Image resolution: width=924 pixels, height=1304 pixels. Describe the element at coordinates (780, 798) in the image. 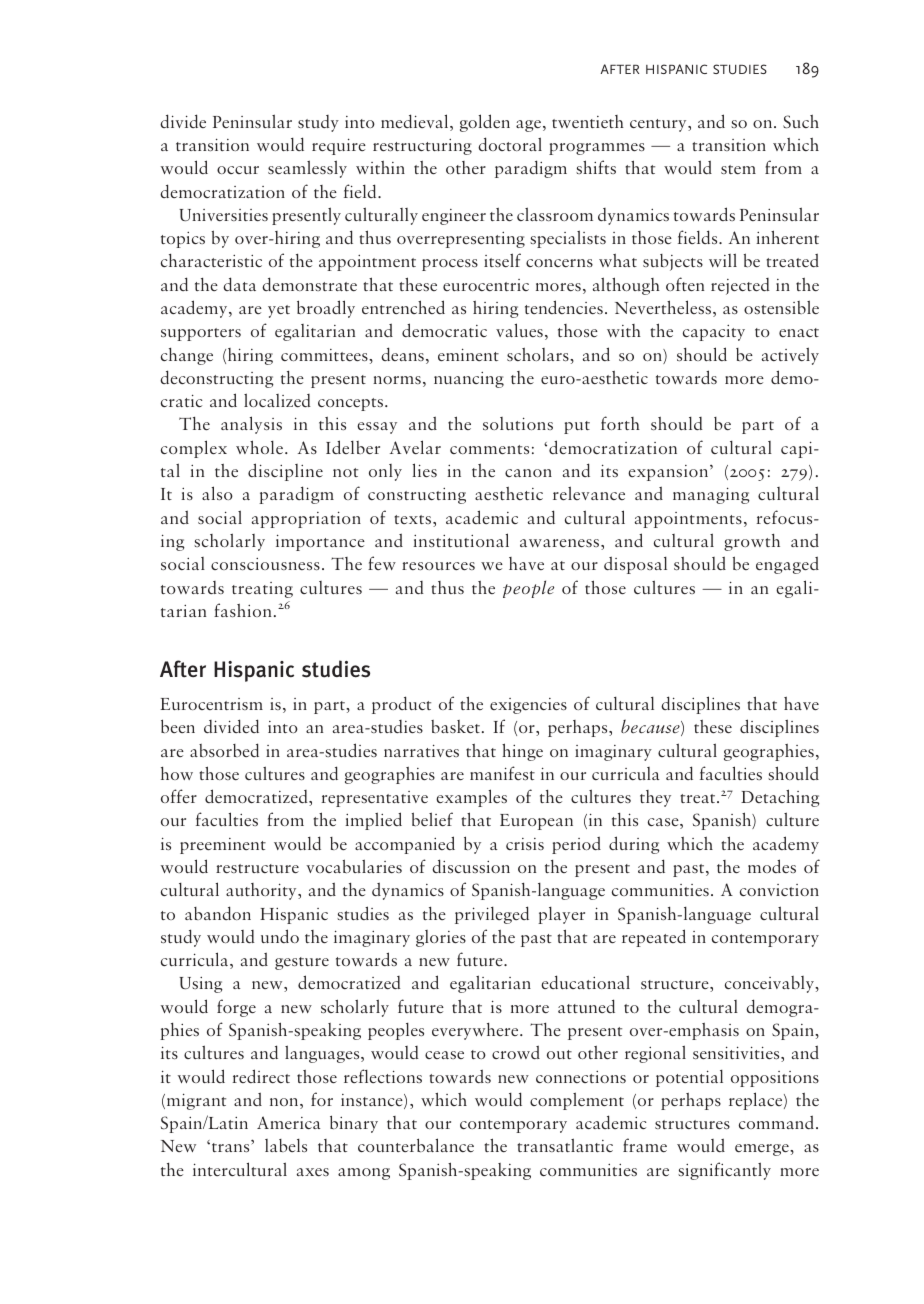

I see `Detaching` at that location.
